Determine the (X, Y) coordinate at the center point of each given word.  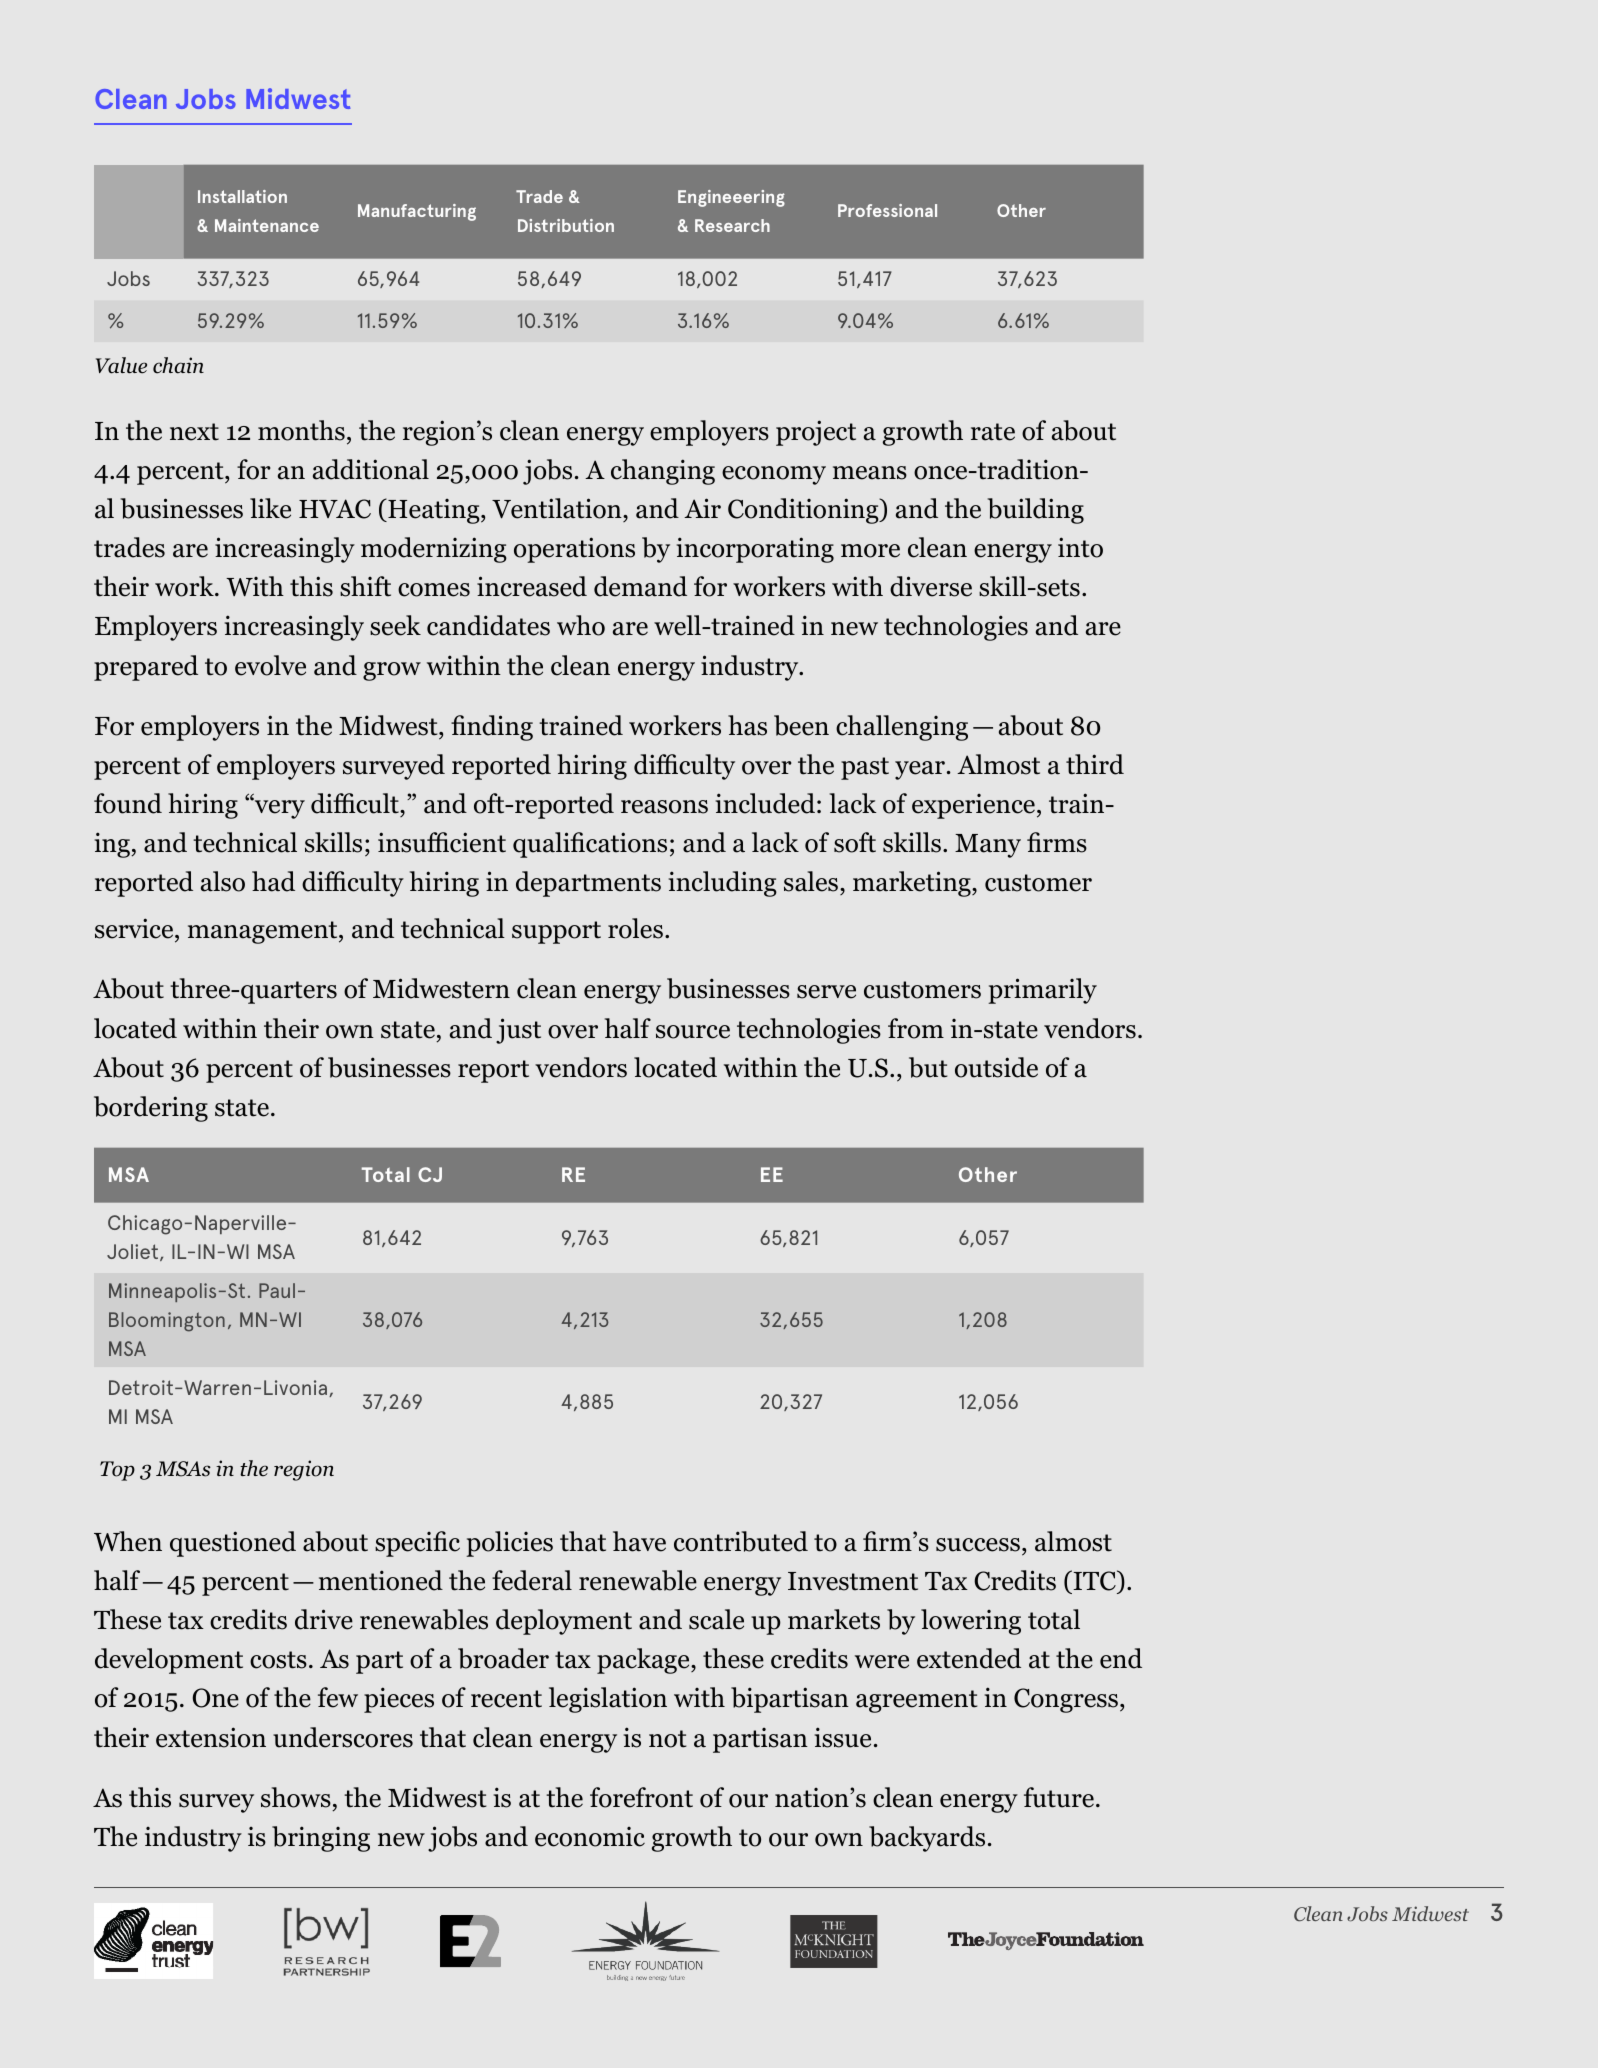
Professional (887, 210)
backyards (927, 1839)
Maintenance (267, 225)
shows (296, 1797)
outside (996, 1067)
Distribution (566, 225)
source (693, 1032)
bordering (151, 1109)
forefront (641, 1797)
